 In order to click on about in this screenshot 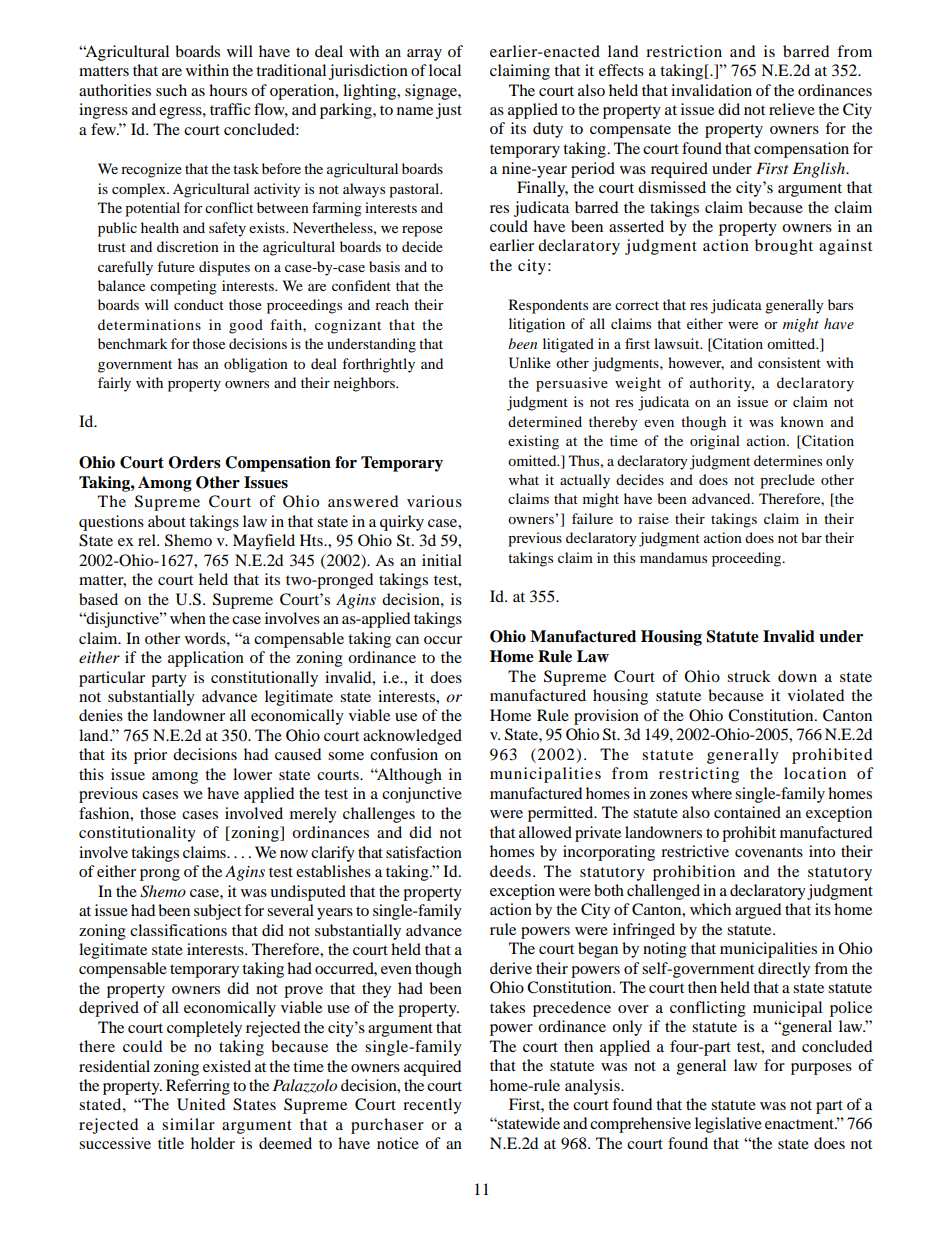, I will do `click(167, 521)`.
